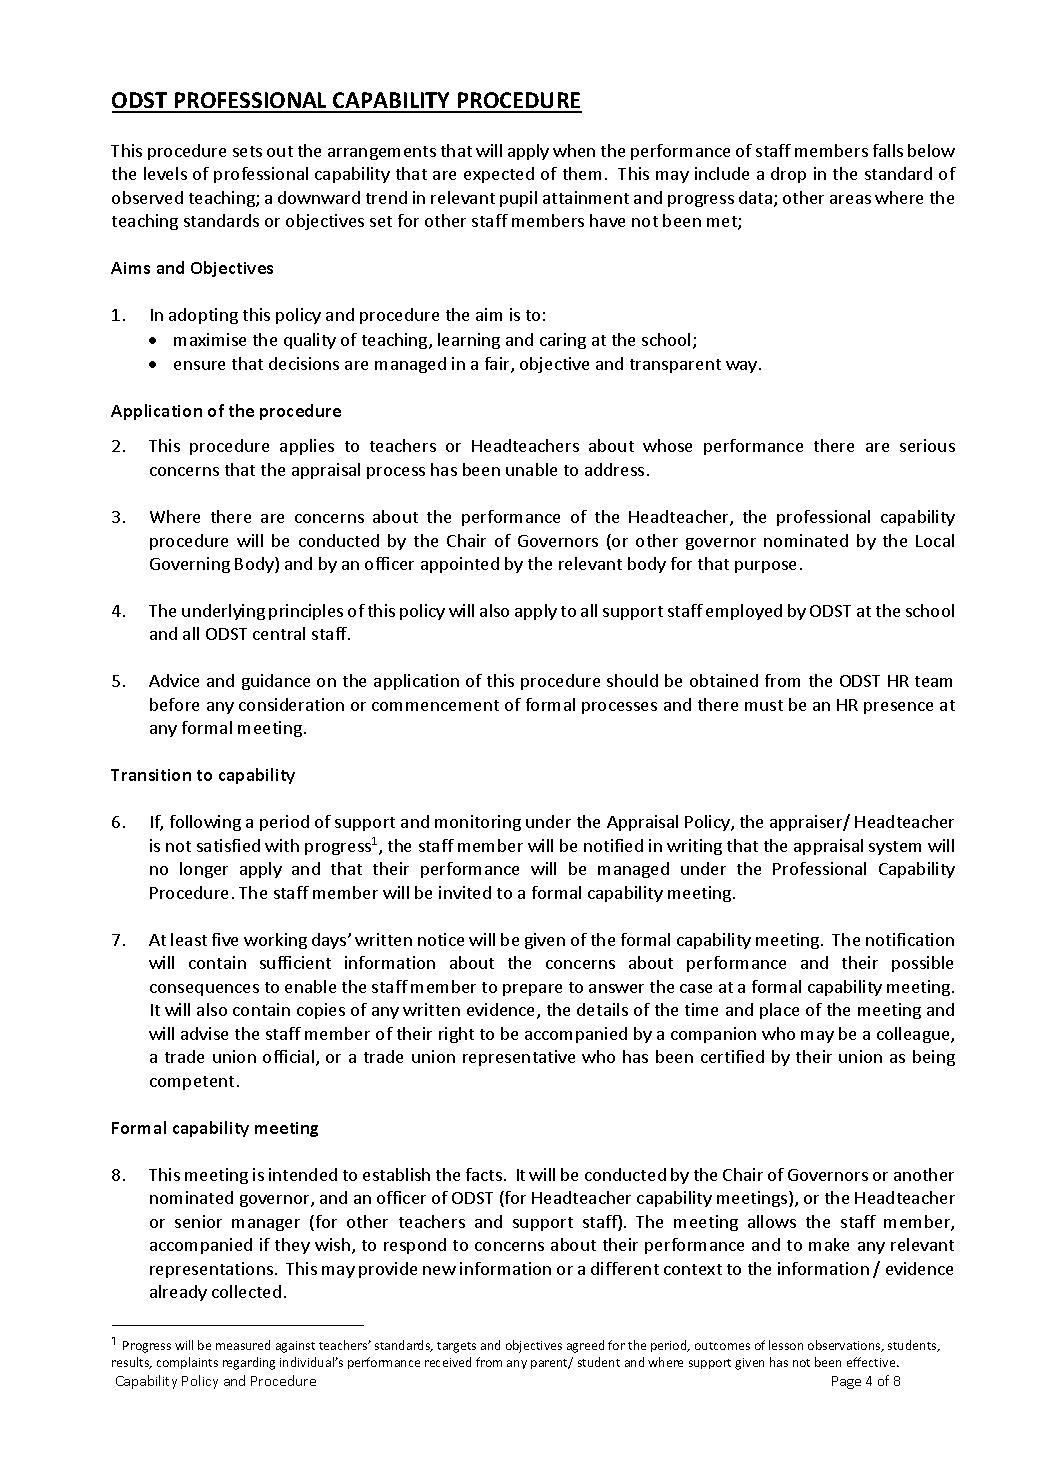  I want to click on areas, so click(850, 199).
